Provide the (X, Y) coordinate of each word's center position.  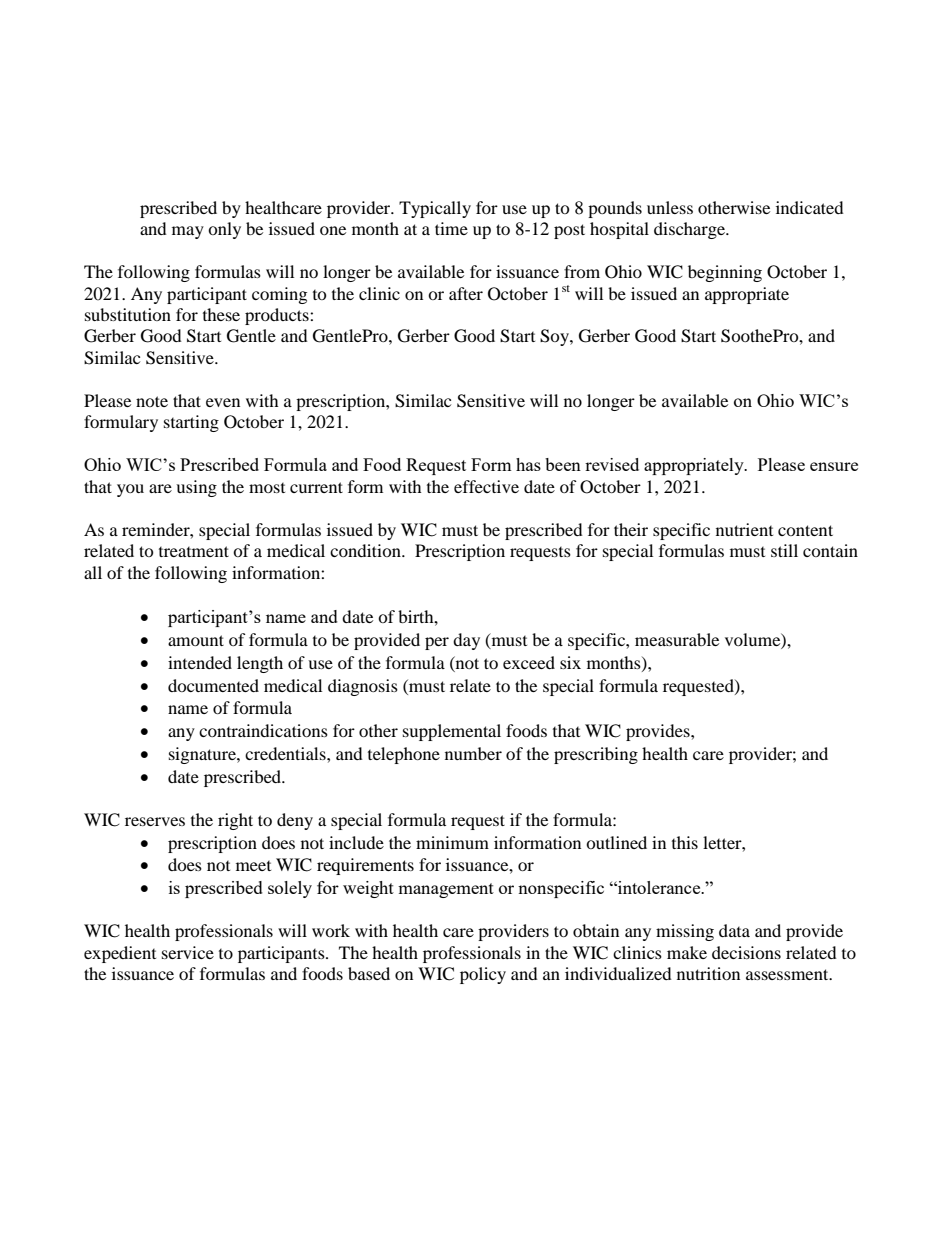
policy (483, 975)
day (466, 641)
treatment (194, 551)
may (188, 232)
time (451, 228)
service (188, 952)
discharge (690, 230)
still (784, 550)
